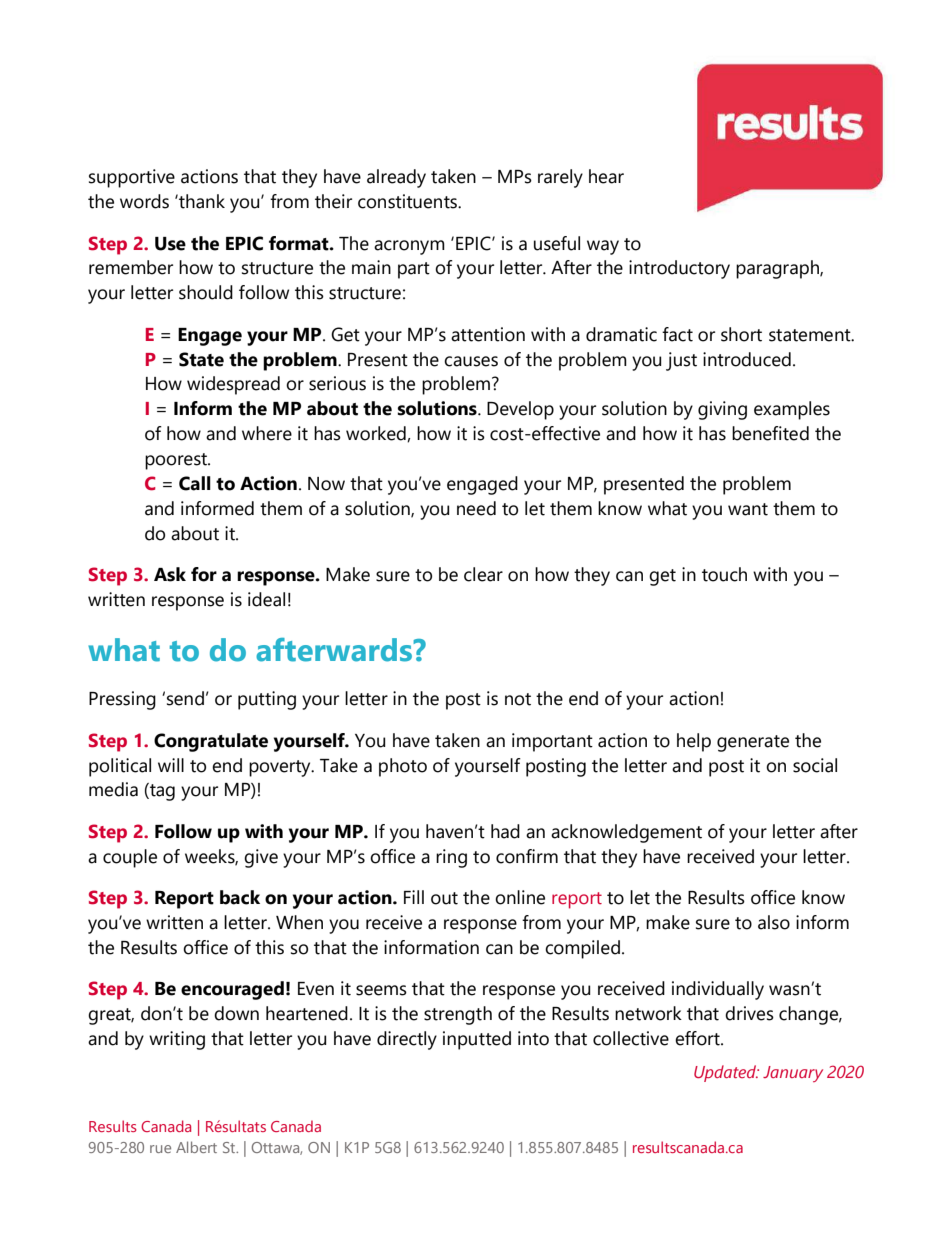 The height and width of the page is (1233, 952). Describe the element at coordinates (185, 698) in the page. I see `send` at that location.
